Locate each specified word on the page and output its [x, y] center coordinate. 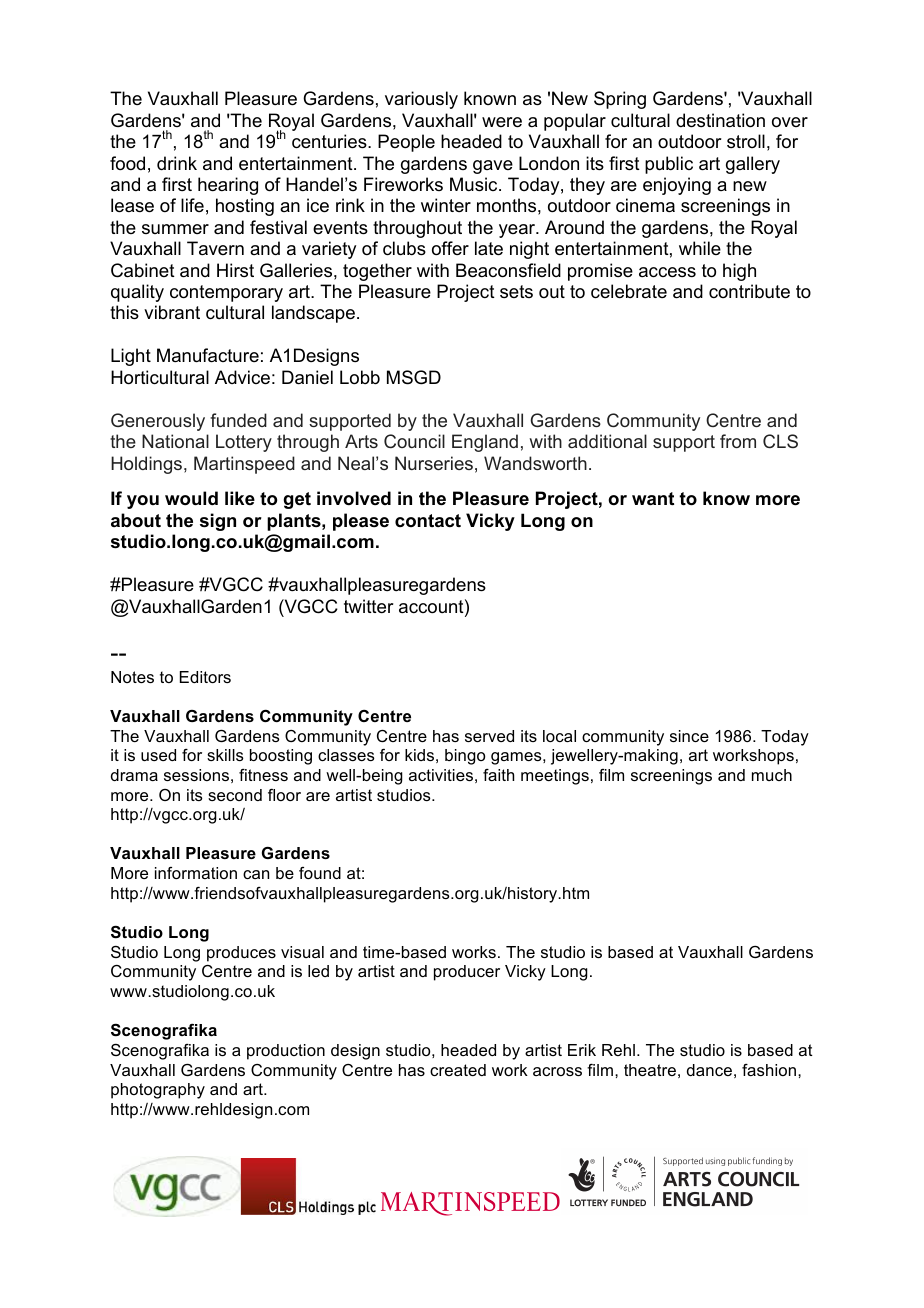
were [502, 122]
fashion [770, 1070]
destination [720, 120]
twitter [369, 606]
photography [158, 1091]
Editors [205, 677]
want [653, 498]
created [458, 1070]
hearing [228, 186]
